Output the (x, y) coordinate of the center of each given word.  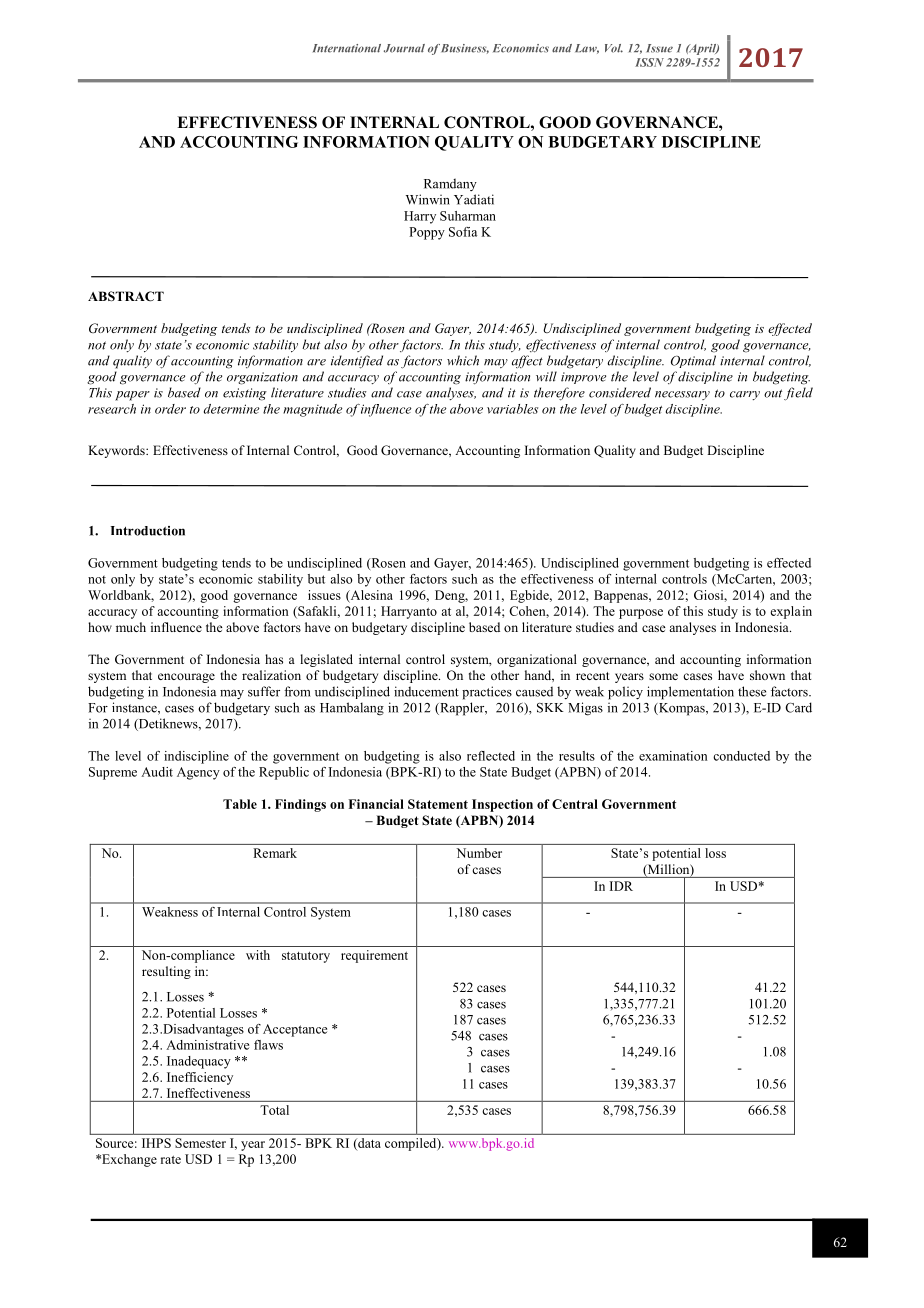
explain (791, 612)
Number (479, 853)
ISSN (649, 62)
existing (245, 394)
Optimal (693, 361)
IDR (621, 886)
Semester (200, 1143)
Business (465, 49)
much (131, 627)
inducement (426, 691)
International (347, 48)
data (368, 1144)
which (463, 360)
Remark (275, 853)
